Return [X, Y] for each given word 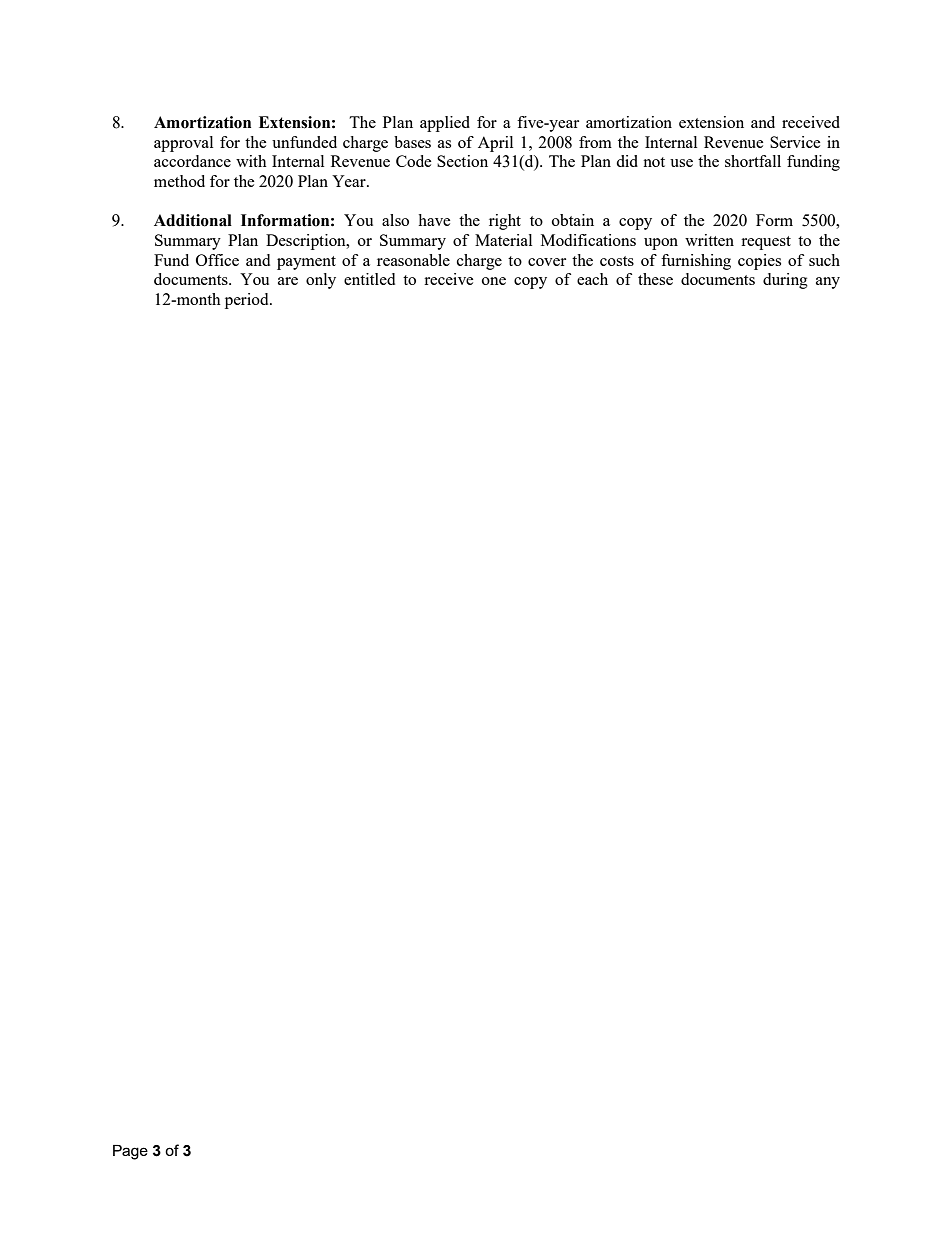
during [785, 281]
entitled [369, 279]
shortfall [753, 161]
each [592, 279]
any [828, 283]
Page [130, 1152]
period [248, 301]
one [494, 281]
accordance [192, 161]
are [288, 281]
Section [462, 161]
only [321, 281]
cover [547, 262]
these [655, 279]
